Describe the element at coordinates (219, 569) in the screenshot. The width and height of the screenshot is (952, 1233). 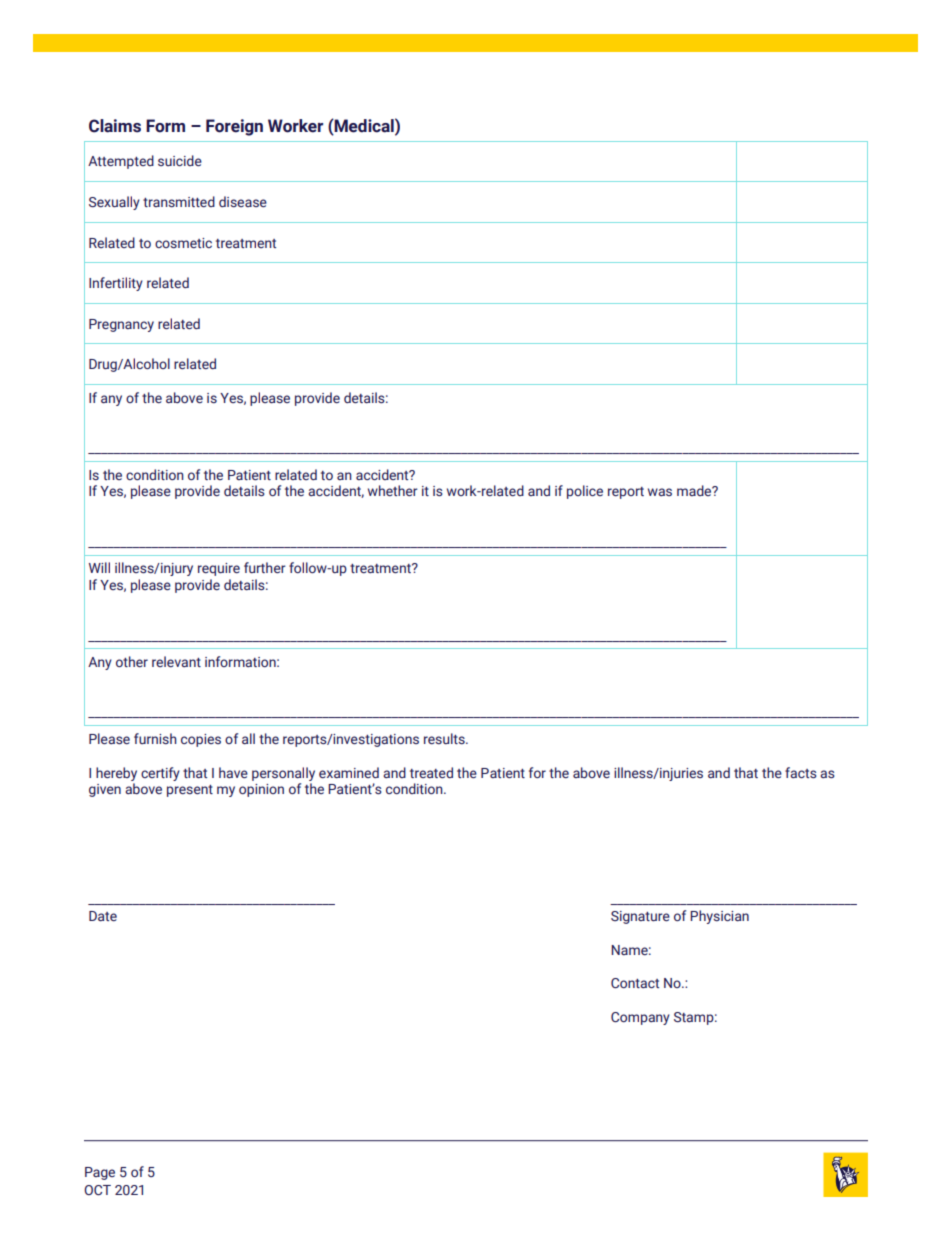
I see `require` at that location.
